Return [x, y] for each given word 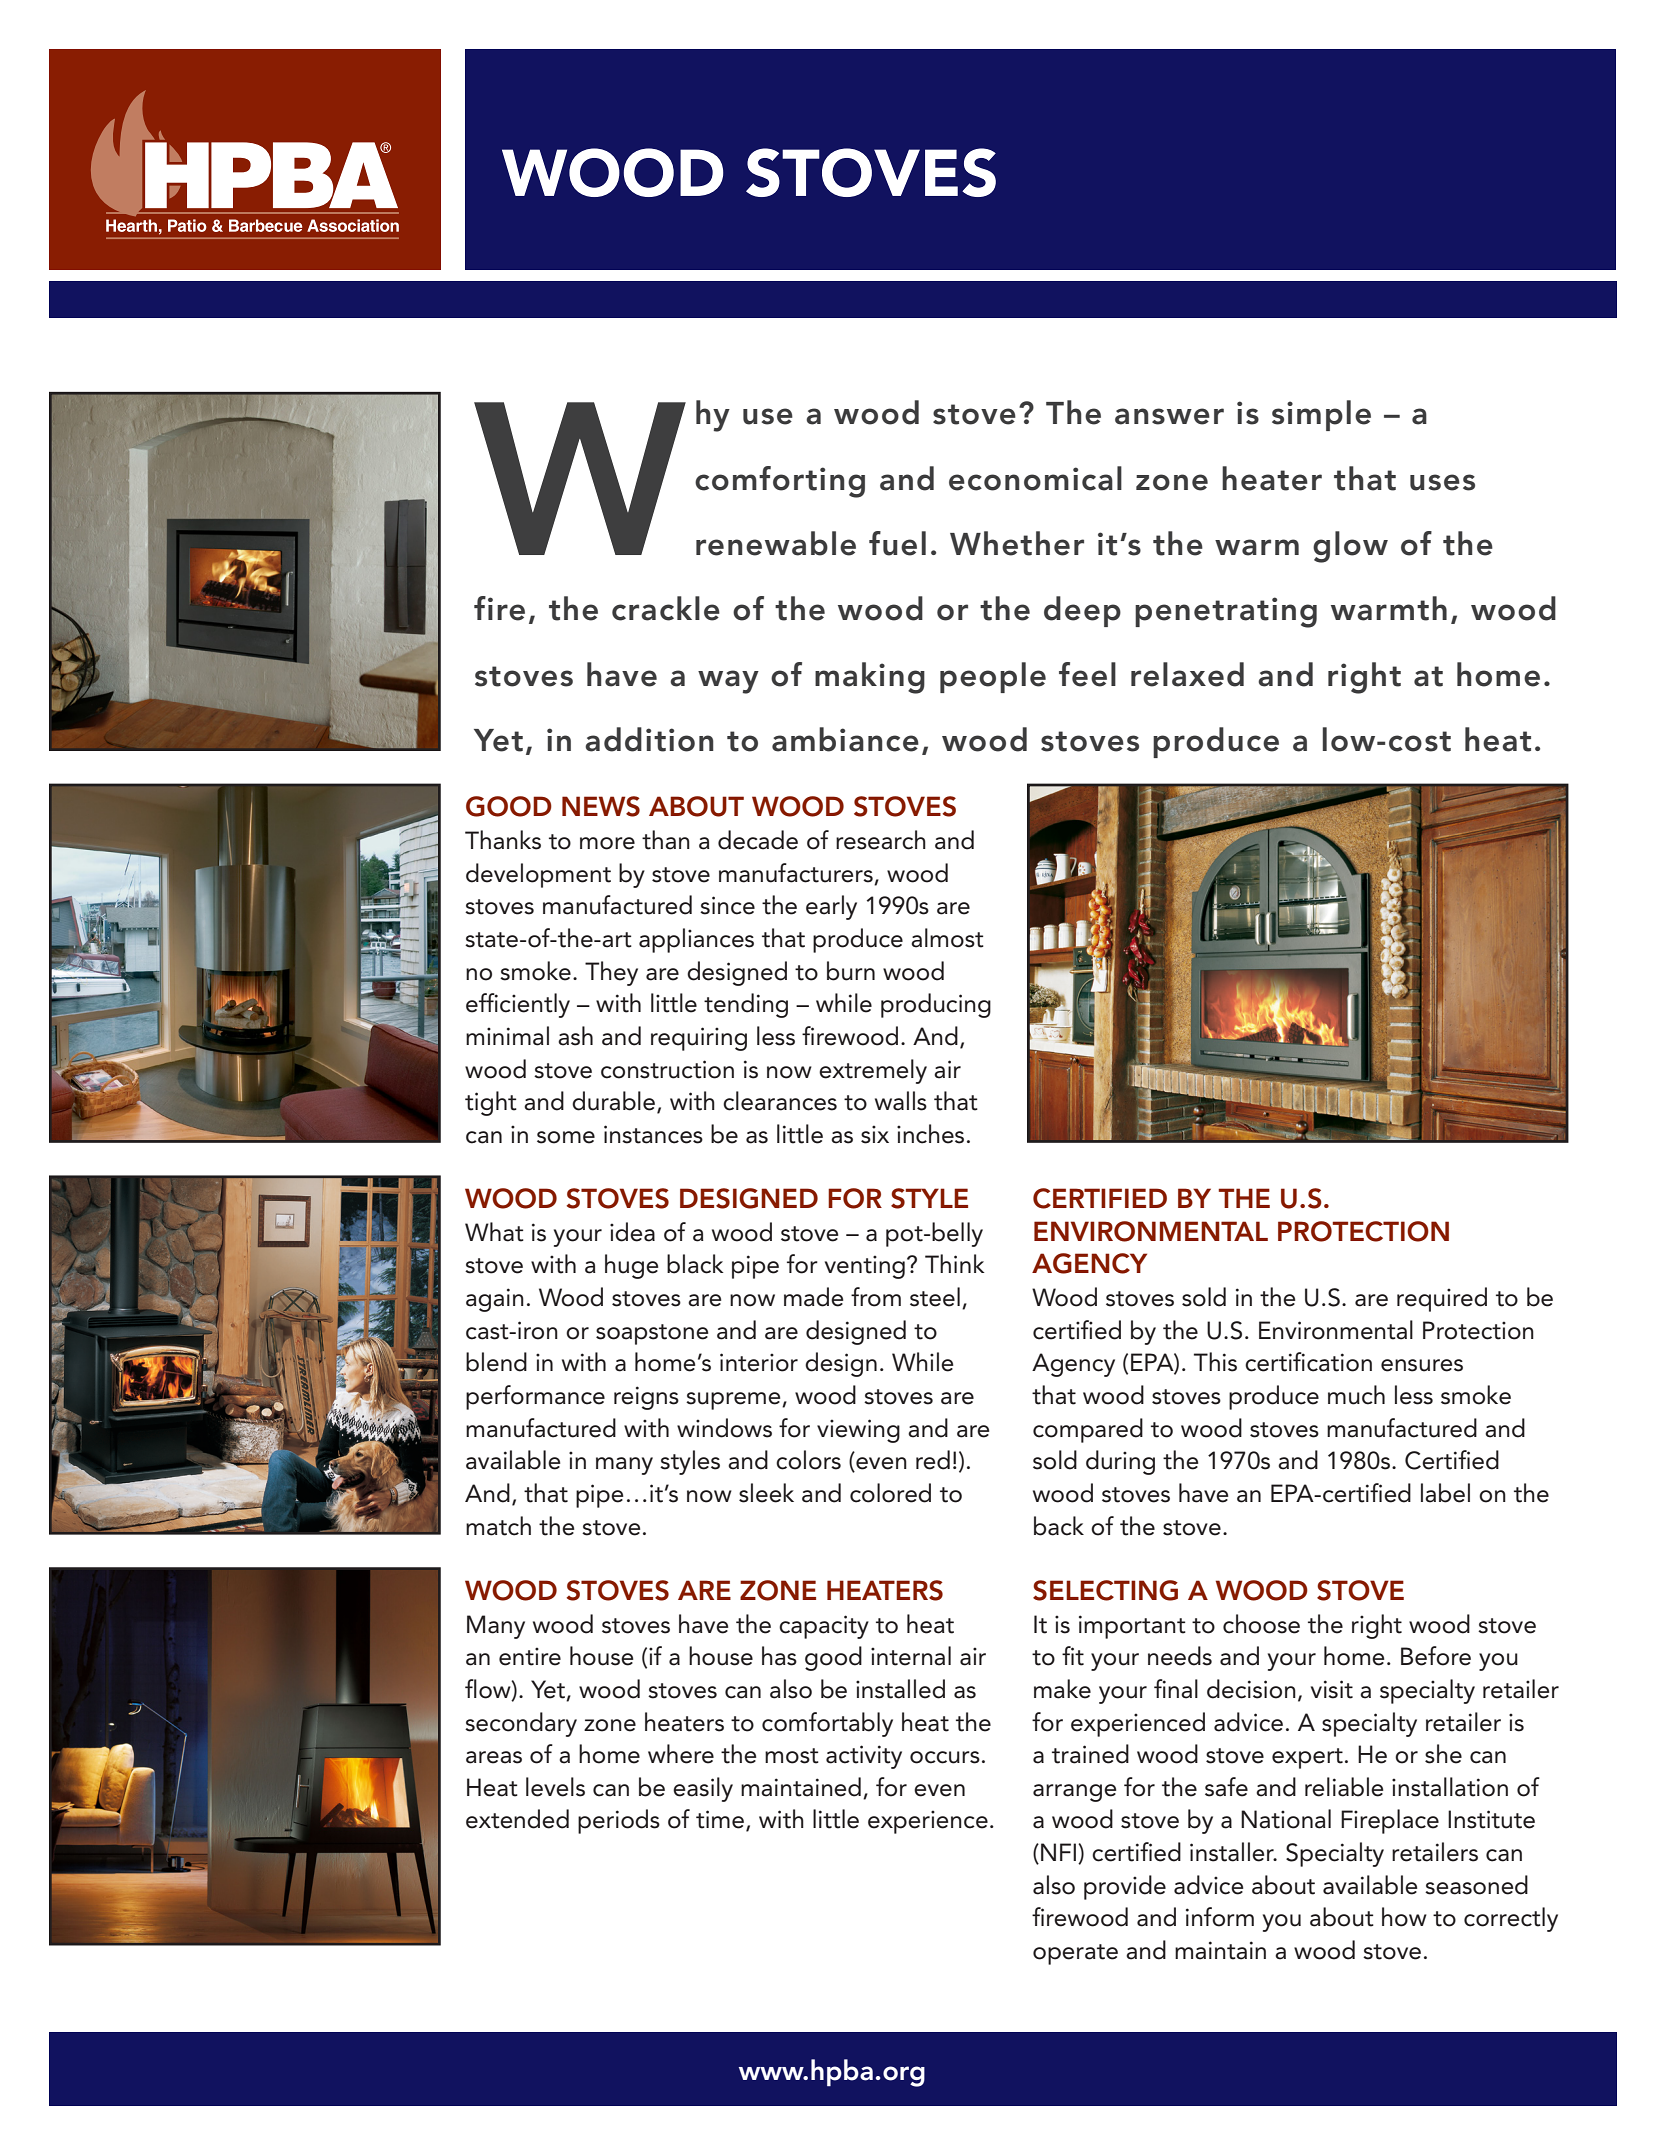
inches [930, 1134]
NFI [1060, 1853]
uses [1442, 482]
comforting [780, 482]
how [1404, 1917]
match [498, 1526]
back [1059, 1526]
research [881, 840]
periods [619, 1821]
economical [1035, 478]
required [1442, 1299]
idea [632, 1232]
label [1445, 1493]
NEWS [601, 806]
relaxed [1187, 674]
